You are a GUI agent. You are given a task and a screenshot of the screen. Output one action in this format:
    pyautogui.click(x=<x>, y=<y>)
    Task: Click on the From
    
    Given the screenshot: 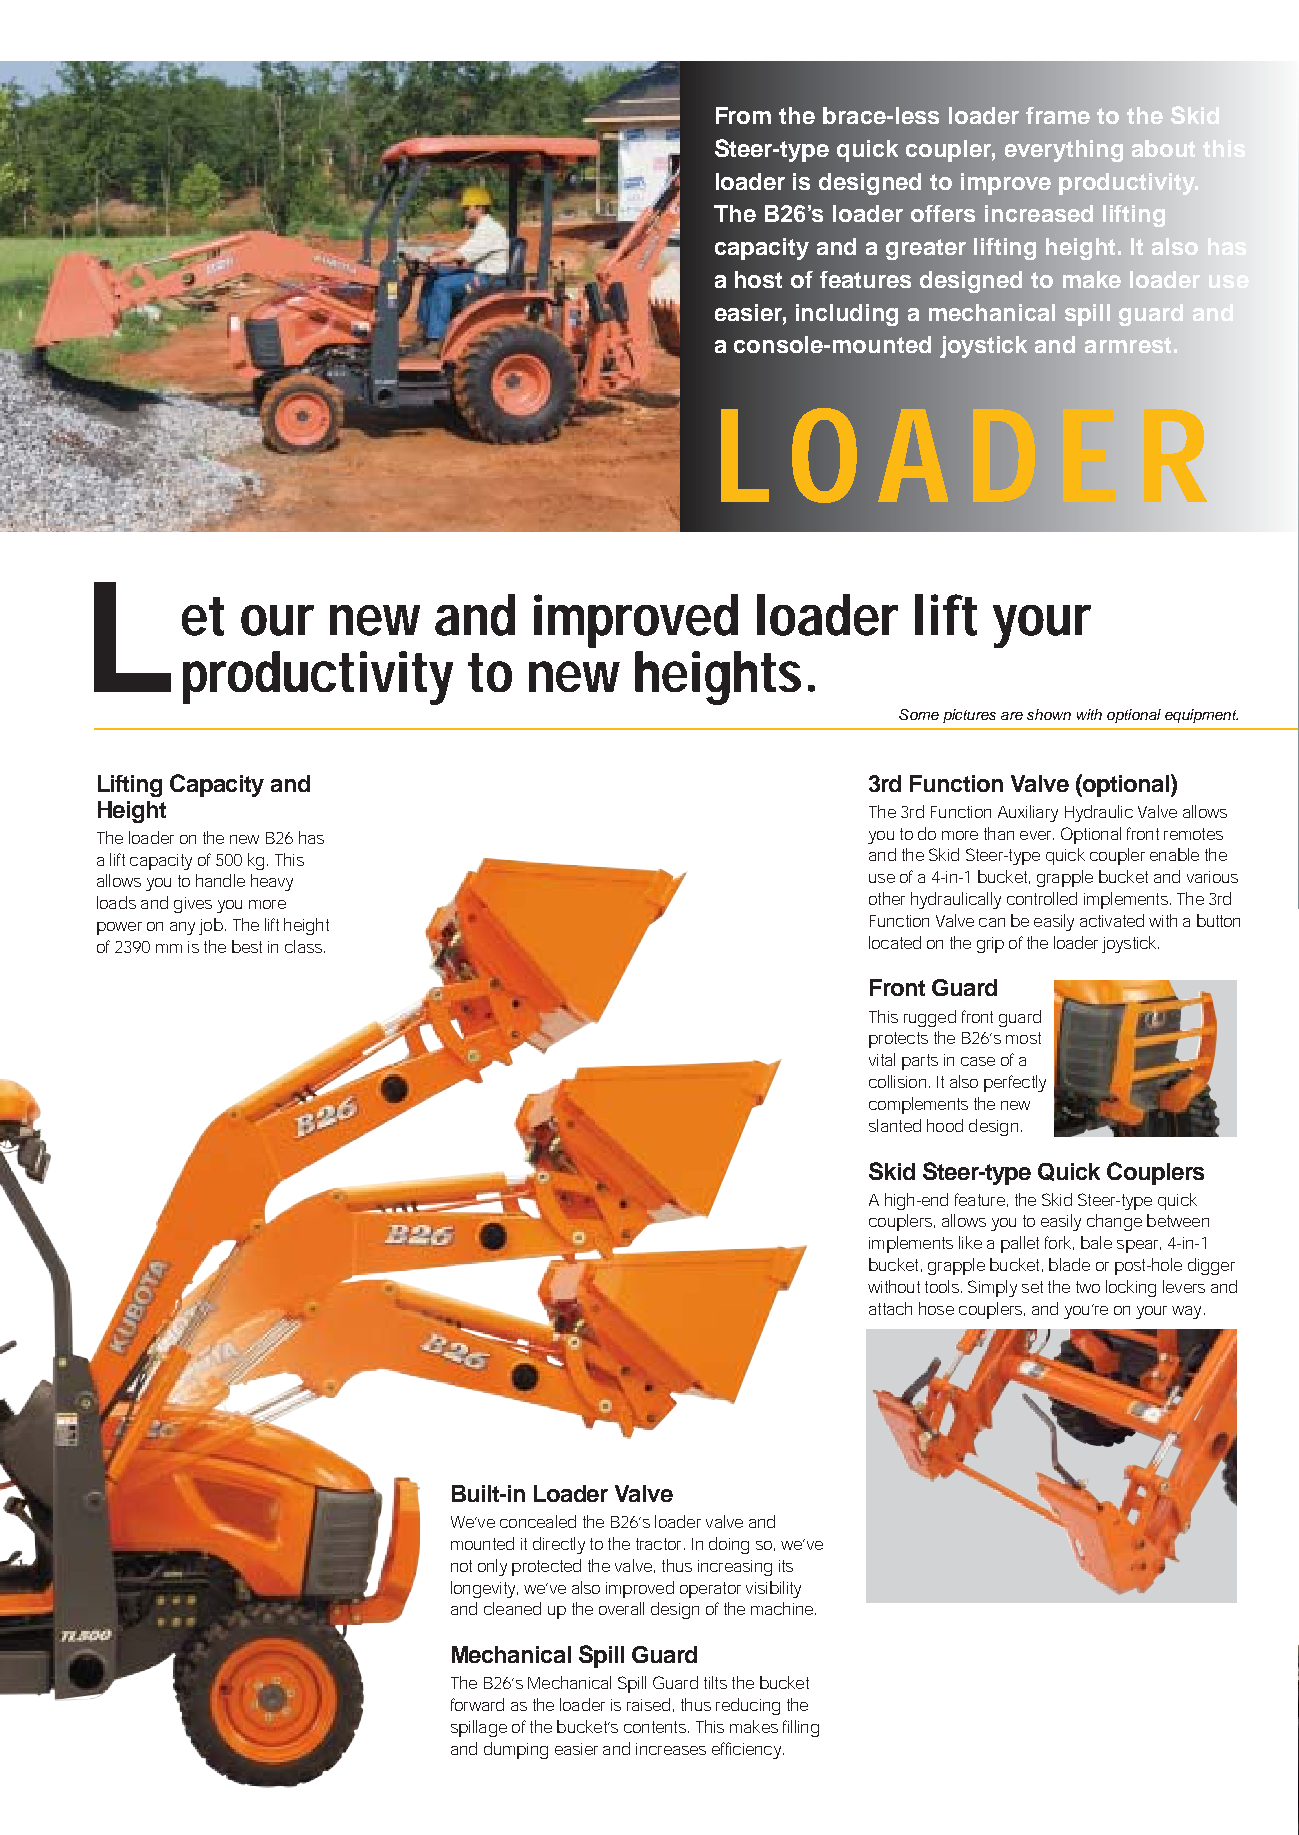 What is the action you would take?
    pyautogui.click(x=743, y=115)
